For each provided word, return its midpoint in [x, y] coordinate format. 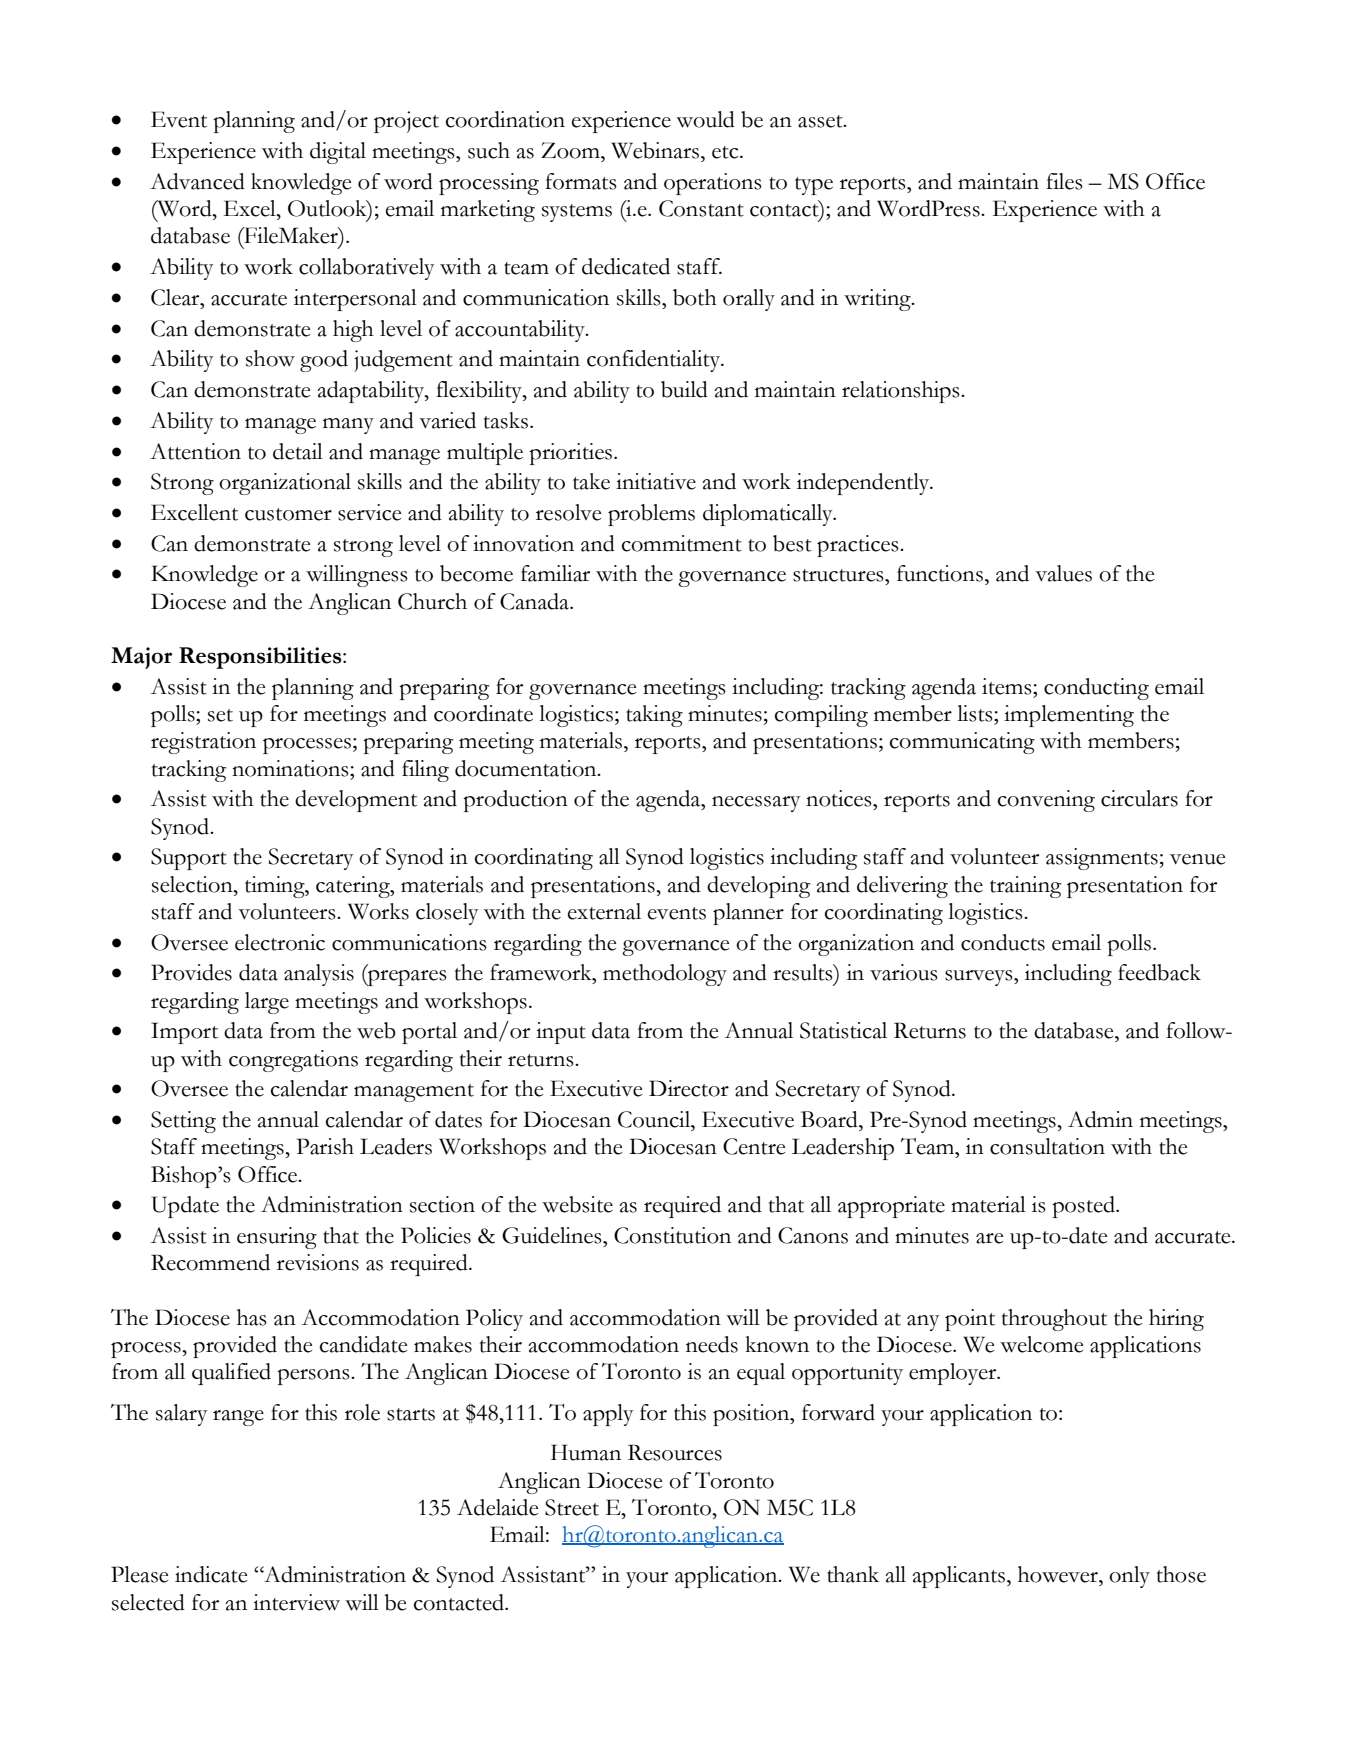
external [604, 911]
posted [1084, 1207]
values [1063, 573]
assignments [1102, 859]
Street [572, 1507]
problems [651, 515]
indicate [211, 1574]
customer [288, 514]
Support [189, 859]
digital [338, 153]
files [1064, 181]
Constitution [672, 1235]
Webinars [656, 150]
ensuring [277, 1238]
